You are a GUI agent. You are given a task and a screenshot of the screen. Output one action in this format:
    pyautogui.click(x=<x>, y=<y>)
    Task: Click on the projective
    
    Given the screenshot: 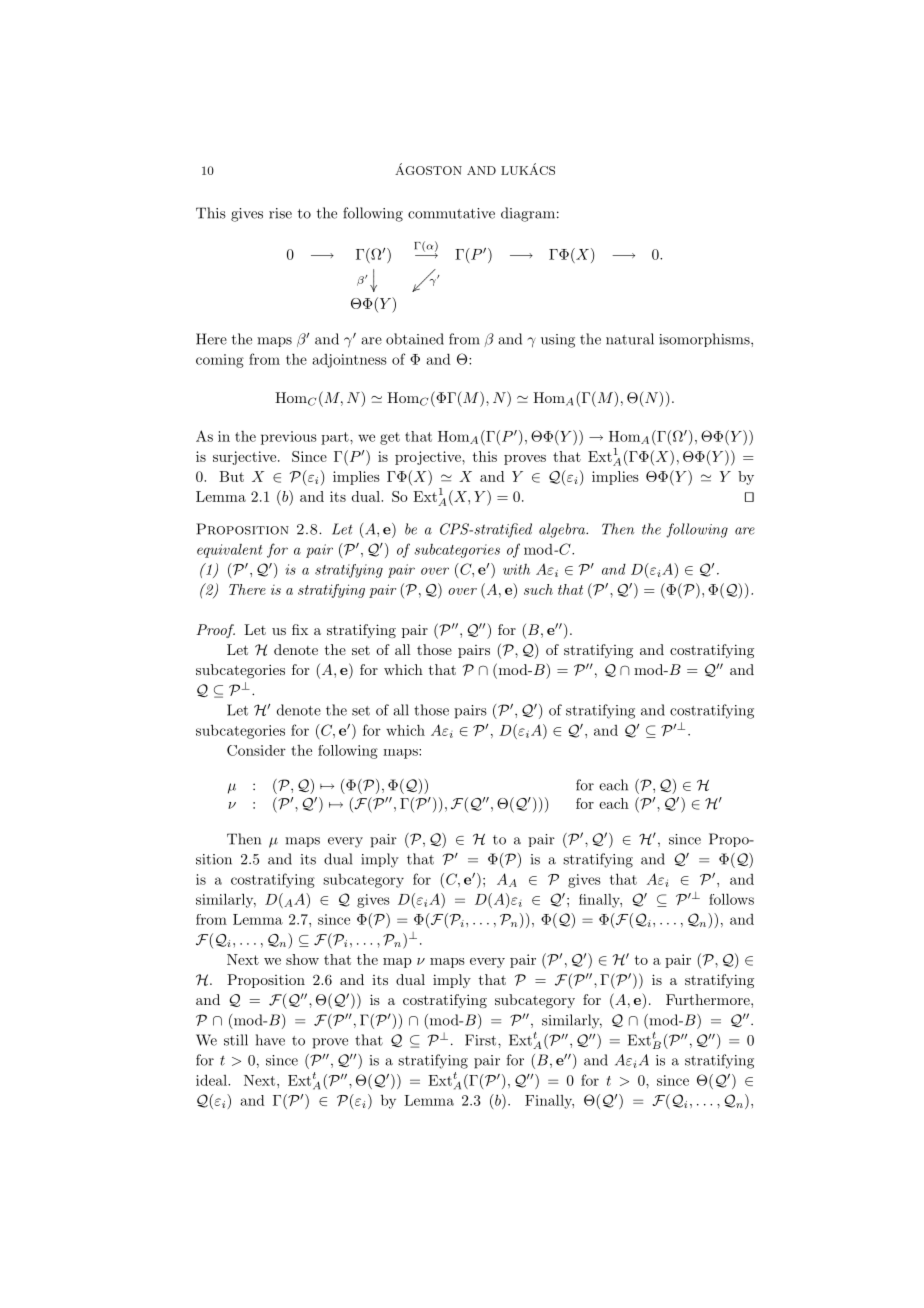 What is the action you would take?
    pyautogui.click(x=429, y=458)
